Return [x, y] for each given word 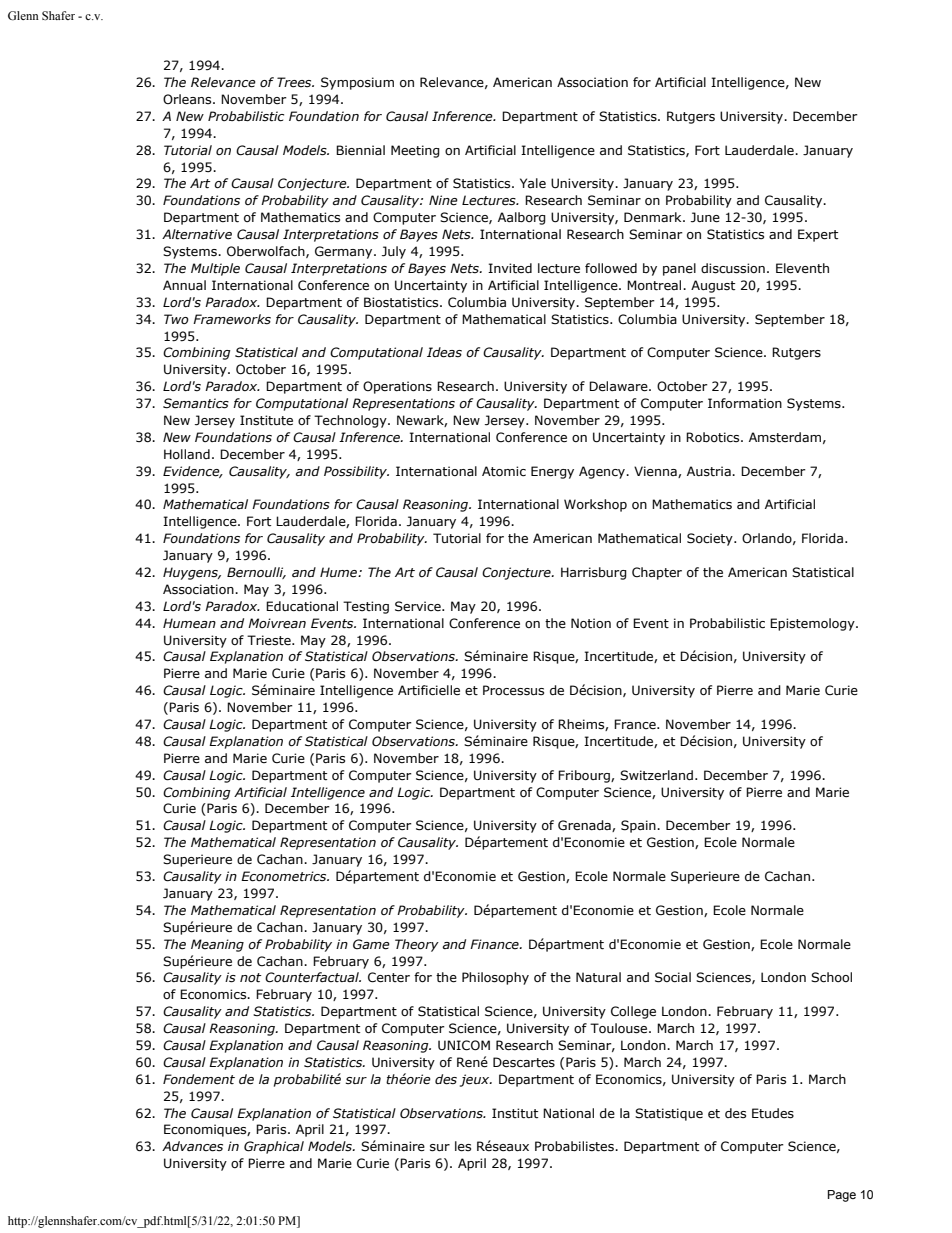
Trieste [270, 640]
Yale [533, 183]
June [705, 217]
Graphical [274, 1147]
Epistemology [813, 624]
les [463, 1146]
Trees [295, 82]
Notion [591, 623]
